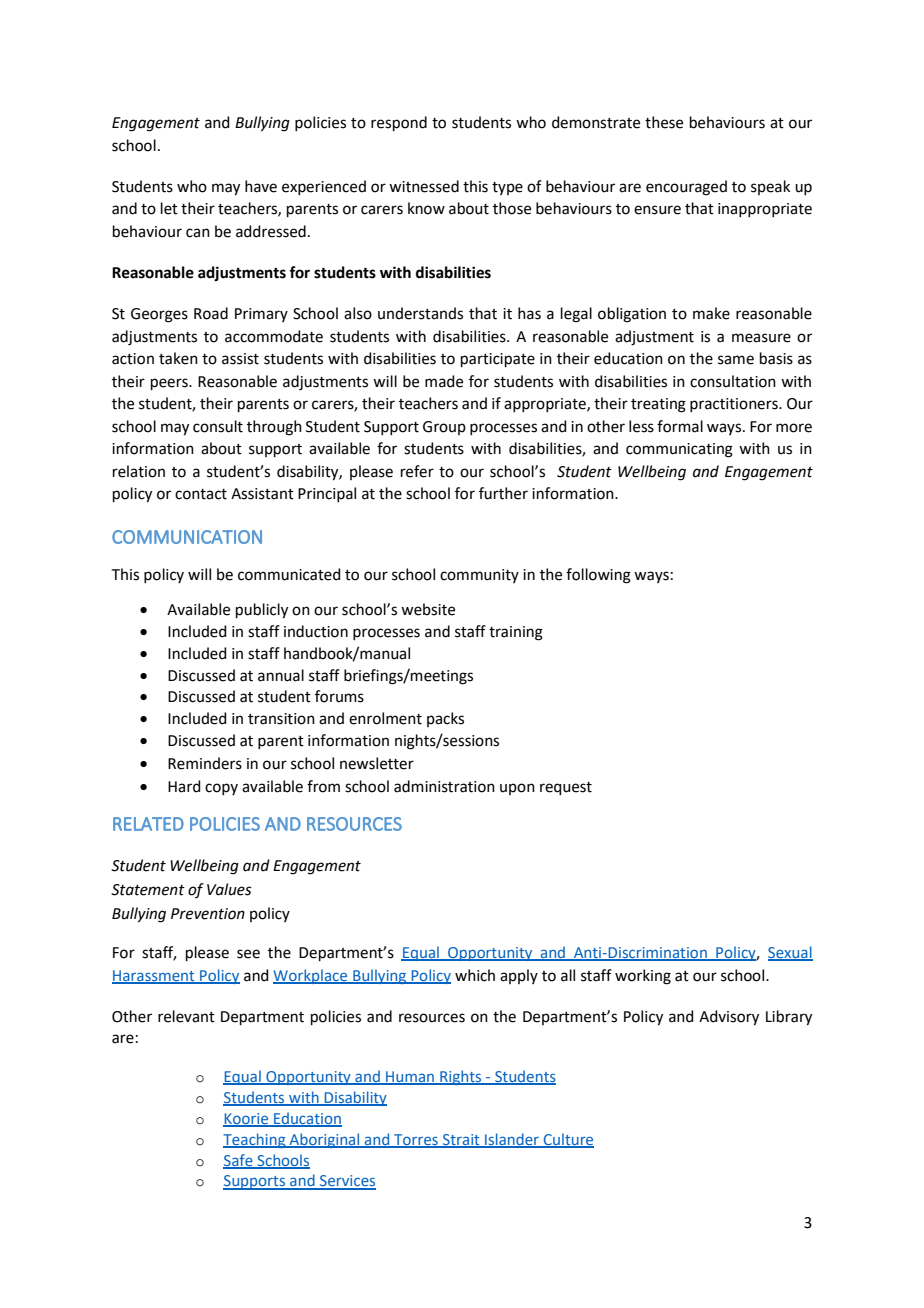 The height and width of the image is (1308, 924). I want to click on have, so click(261, 186).
